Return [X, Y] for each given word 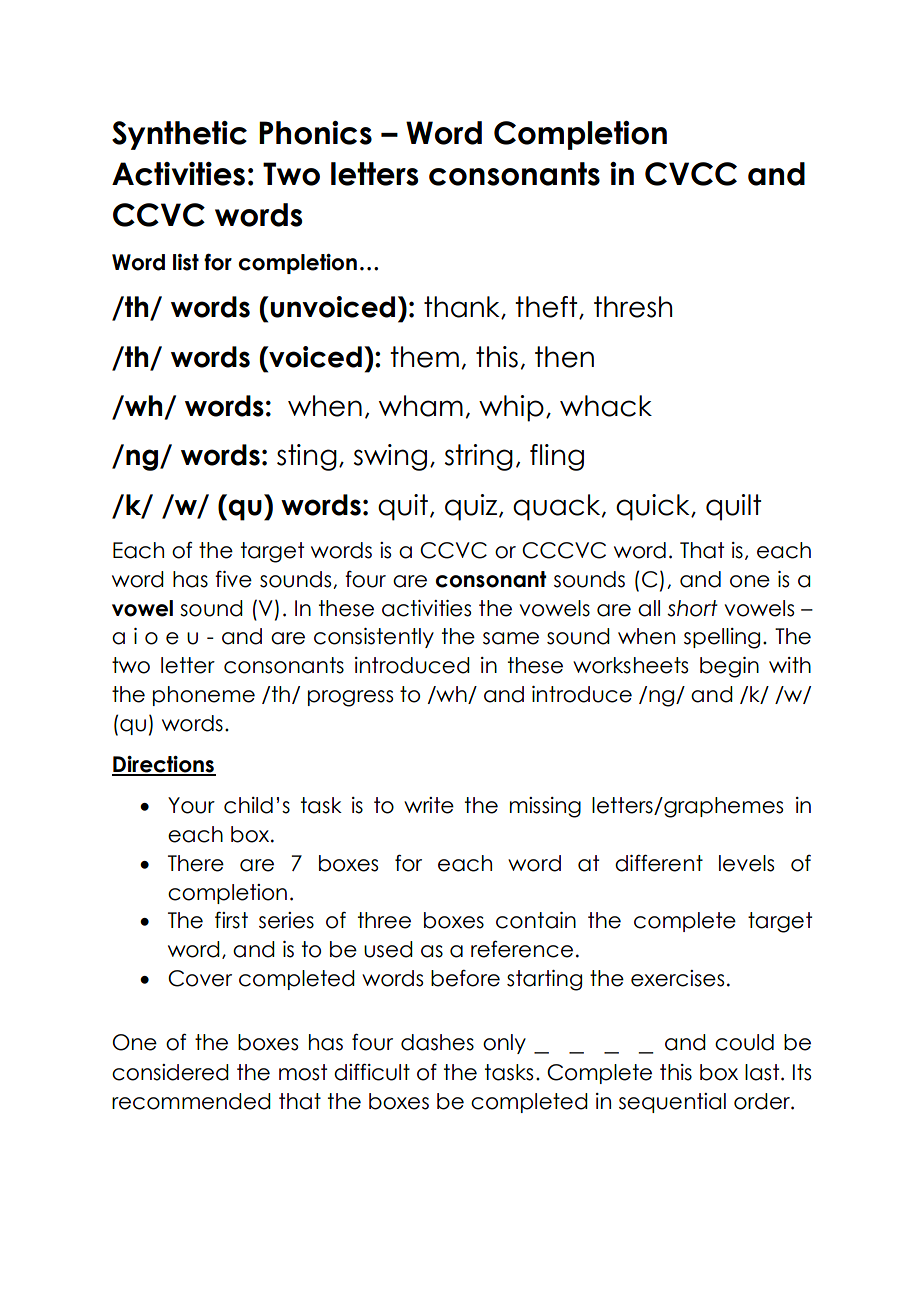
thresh [633, 307]
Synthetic [179, 135]
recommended [191, 1101]
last [763, 1072]
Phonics [315, 133]
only [504, 1044]
